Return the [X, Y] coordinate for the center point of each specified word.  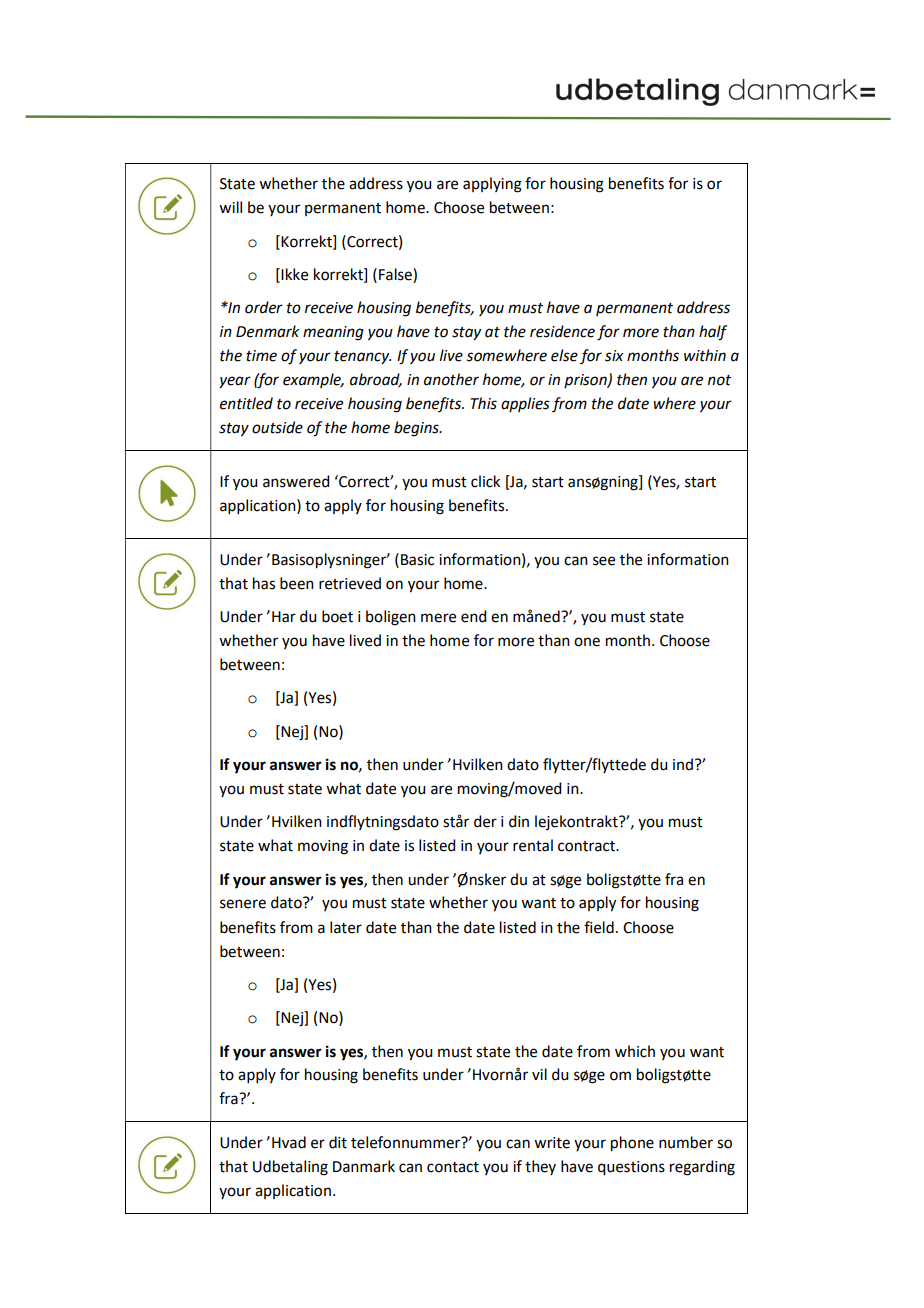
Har [284, 617]
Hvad [289, 1142]
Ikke [293, 275]
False [396, 274]
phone [632, 1144]
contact [453, 1167]
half [713, 333]
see [604, 561]
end [473, 616]
